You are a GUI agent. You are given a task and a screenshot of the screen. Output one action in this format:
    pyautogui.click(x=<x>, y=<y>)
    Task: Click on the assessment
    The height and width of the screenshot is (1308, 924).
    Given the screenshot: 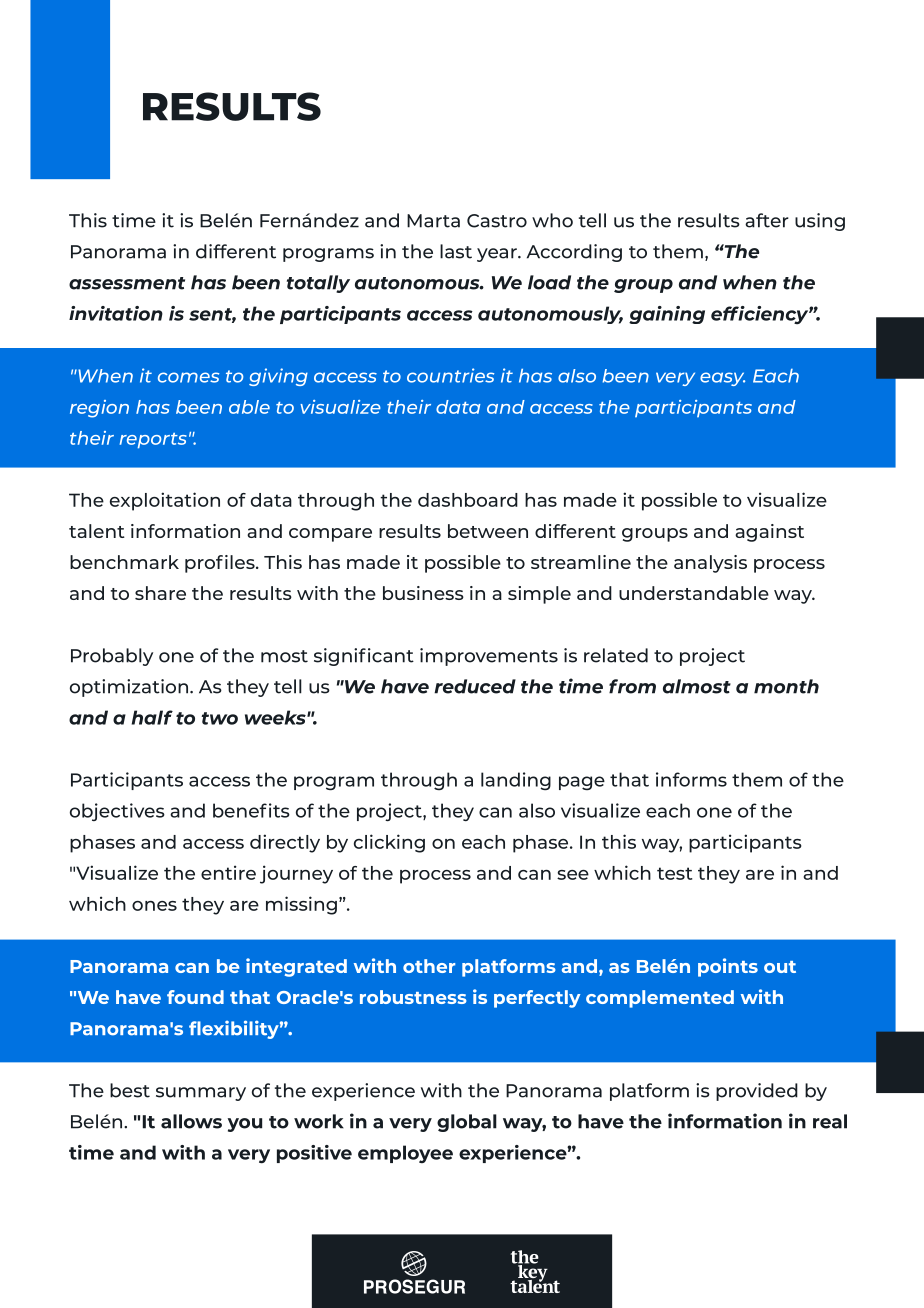 What is the action you would take?
    pyautogui.click(x=127, y=283)
